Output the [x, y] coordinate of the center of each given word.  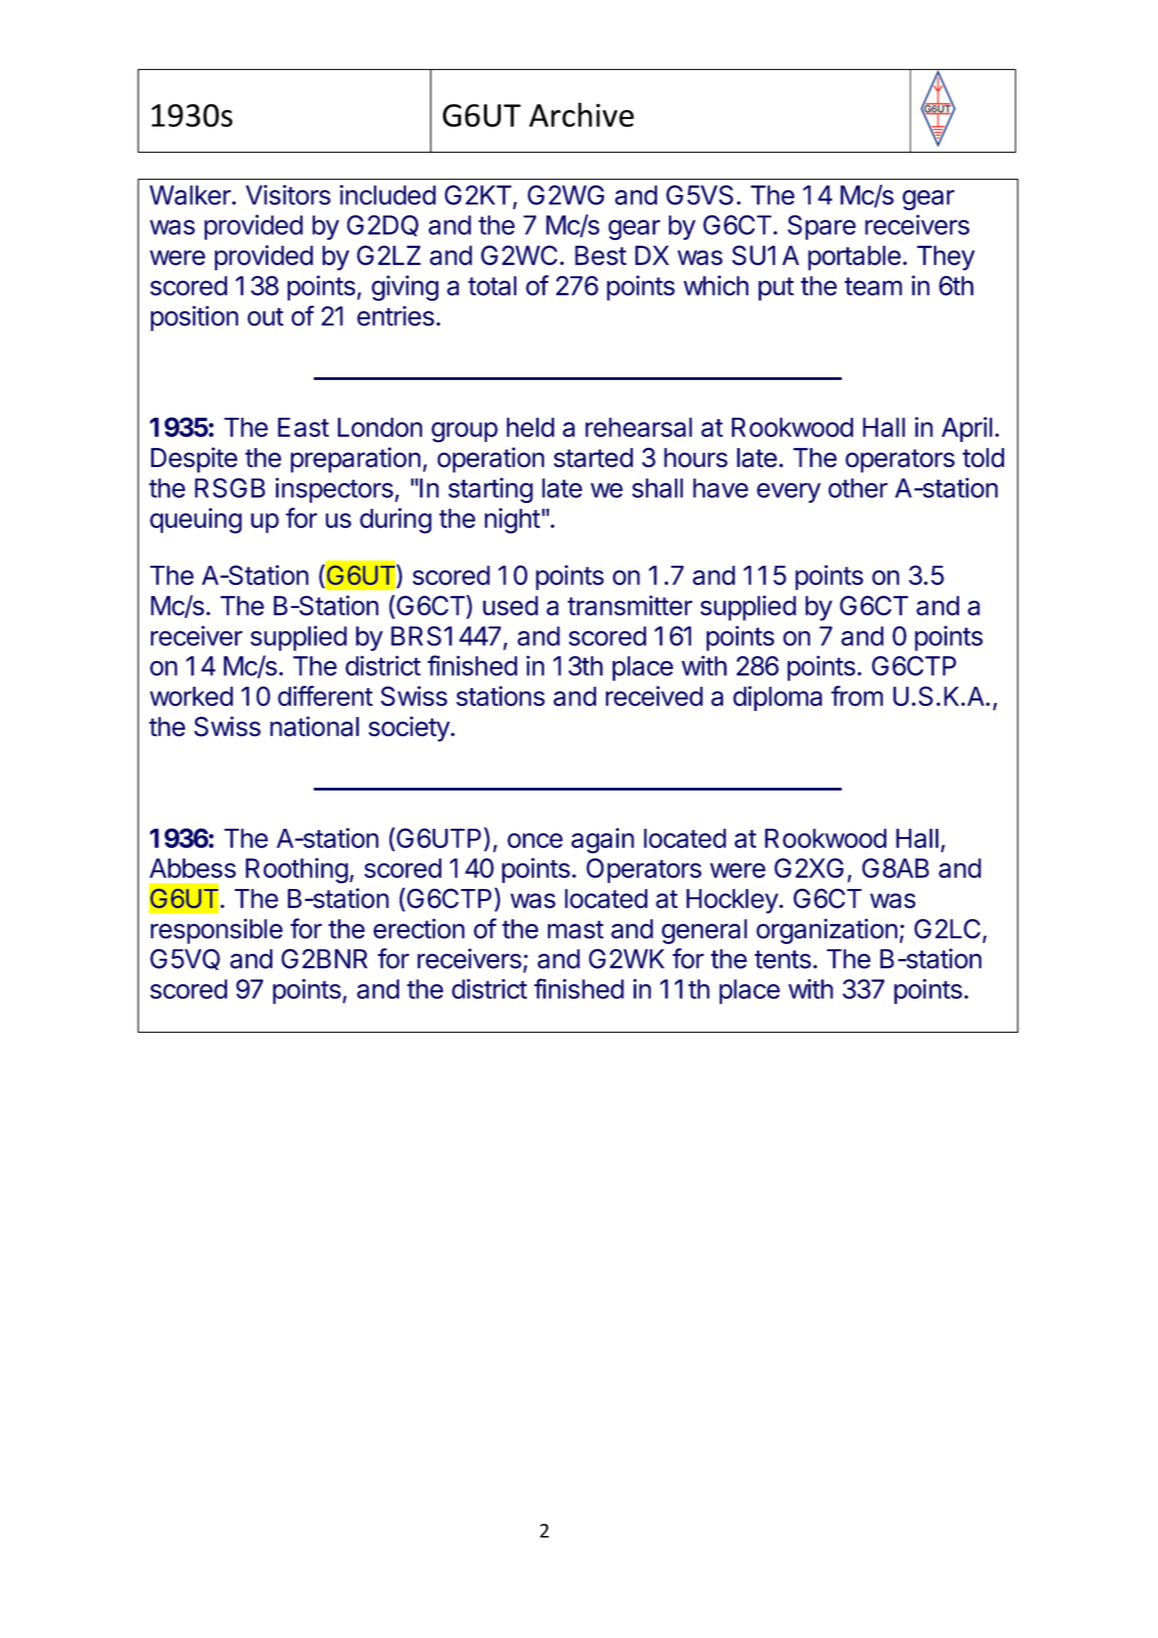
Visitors [288, 195]
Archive [581, 114]
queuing [196, 521]
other [858, 488]
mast [576, 929]
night [512, 521]
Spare [822, 227]
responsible [217, 931]
